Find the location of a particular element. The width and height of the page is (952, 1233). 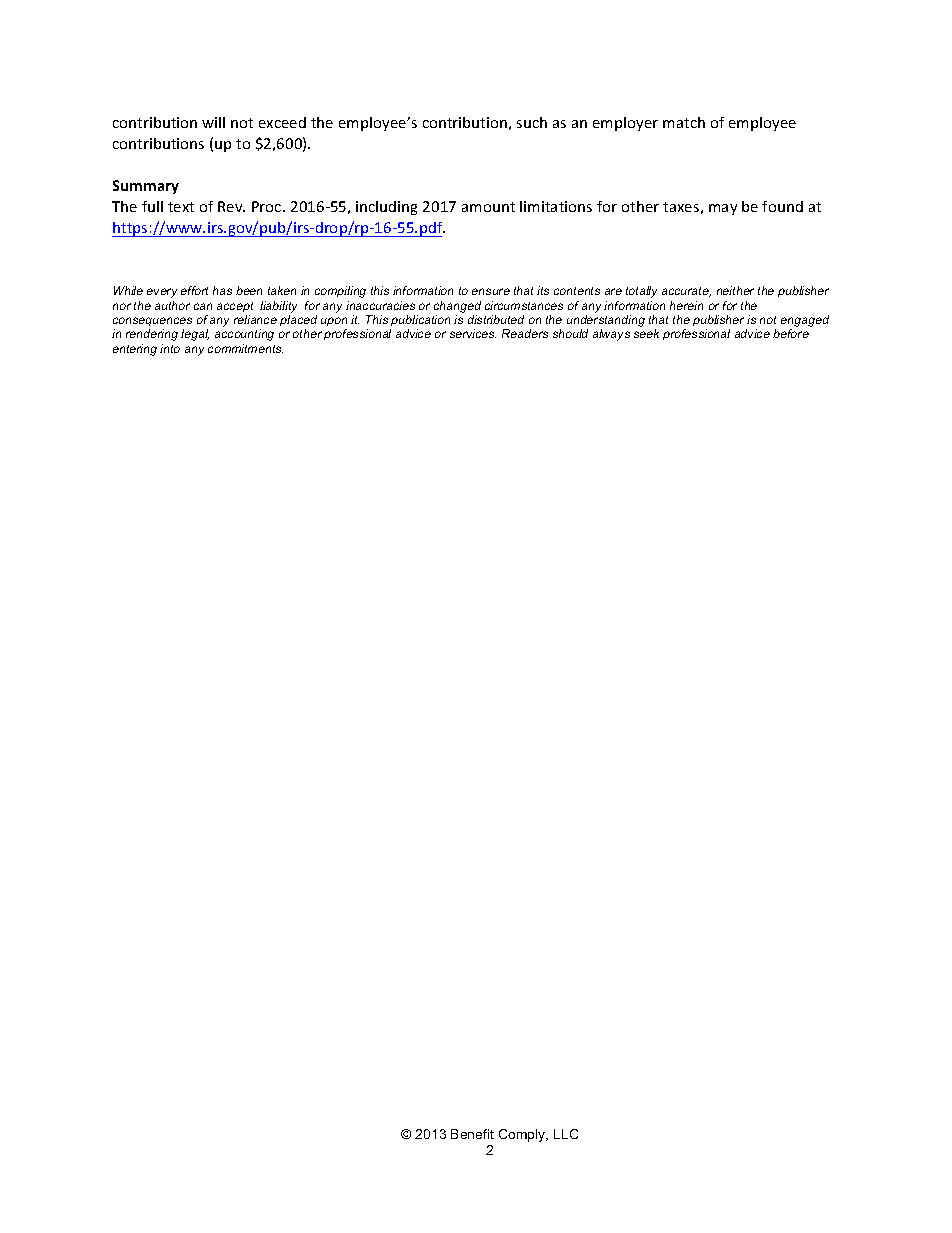

will is located at coordinates (213, 122).
